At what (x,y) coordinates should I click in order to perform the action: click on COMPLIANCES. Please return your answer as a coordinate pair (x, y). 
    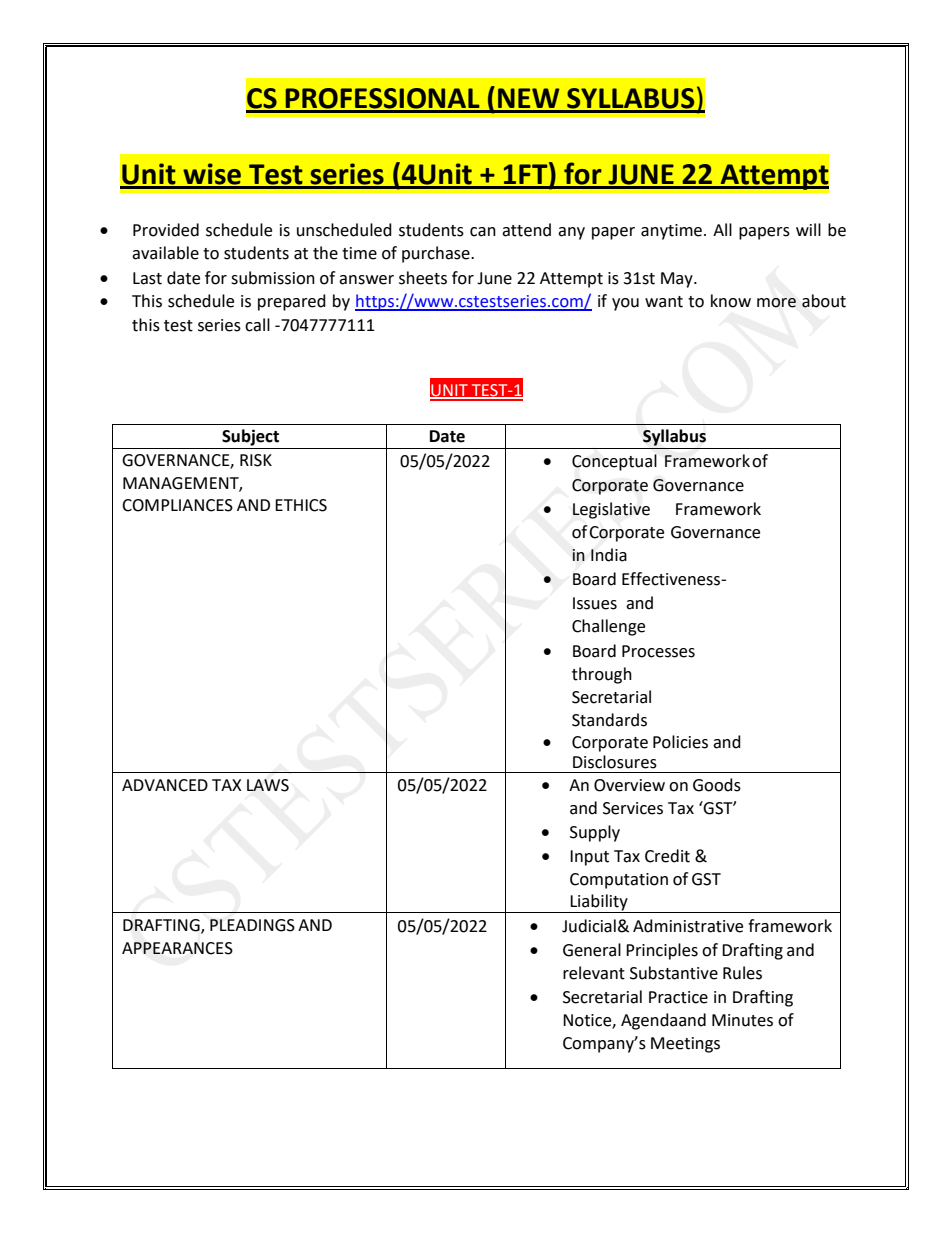
    Looking at the image, I should click on (177, 505).
